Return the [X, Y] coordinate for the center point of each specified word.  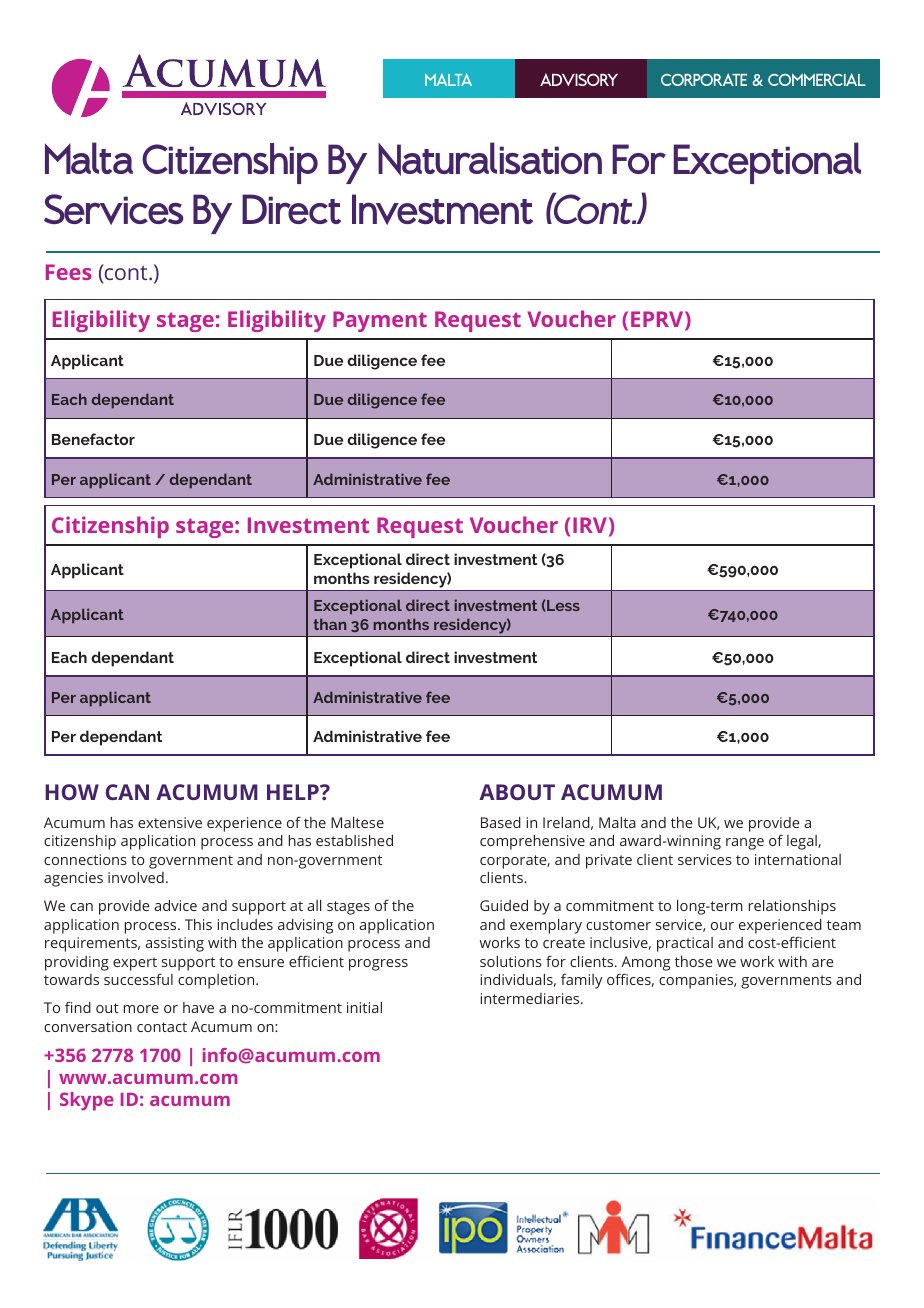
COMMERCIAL [817, 79]
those [694, 961]
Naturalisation [490, 159]
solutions [511, 961]
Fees [69, 272]
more [141, 1009]
